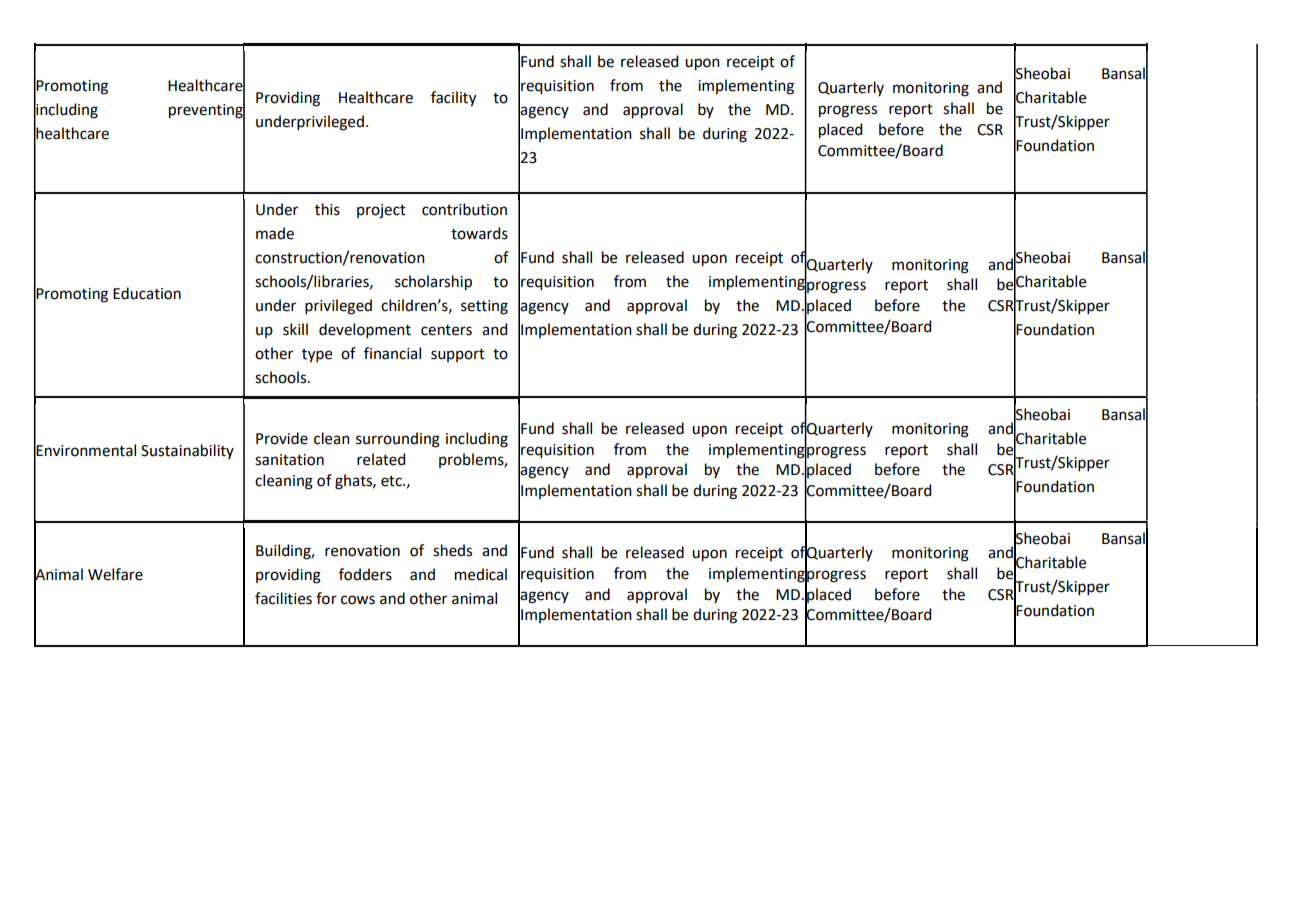  Describe the element at coordinates (275, 233) in the image. I see `made` at that location.
